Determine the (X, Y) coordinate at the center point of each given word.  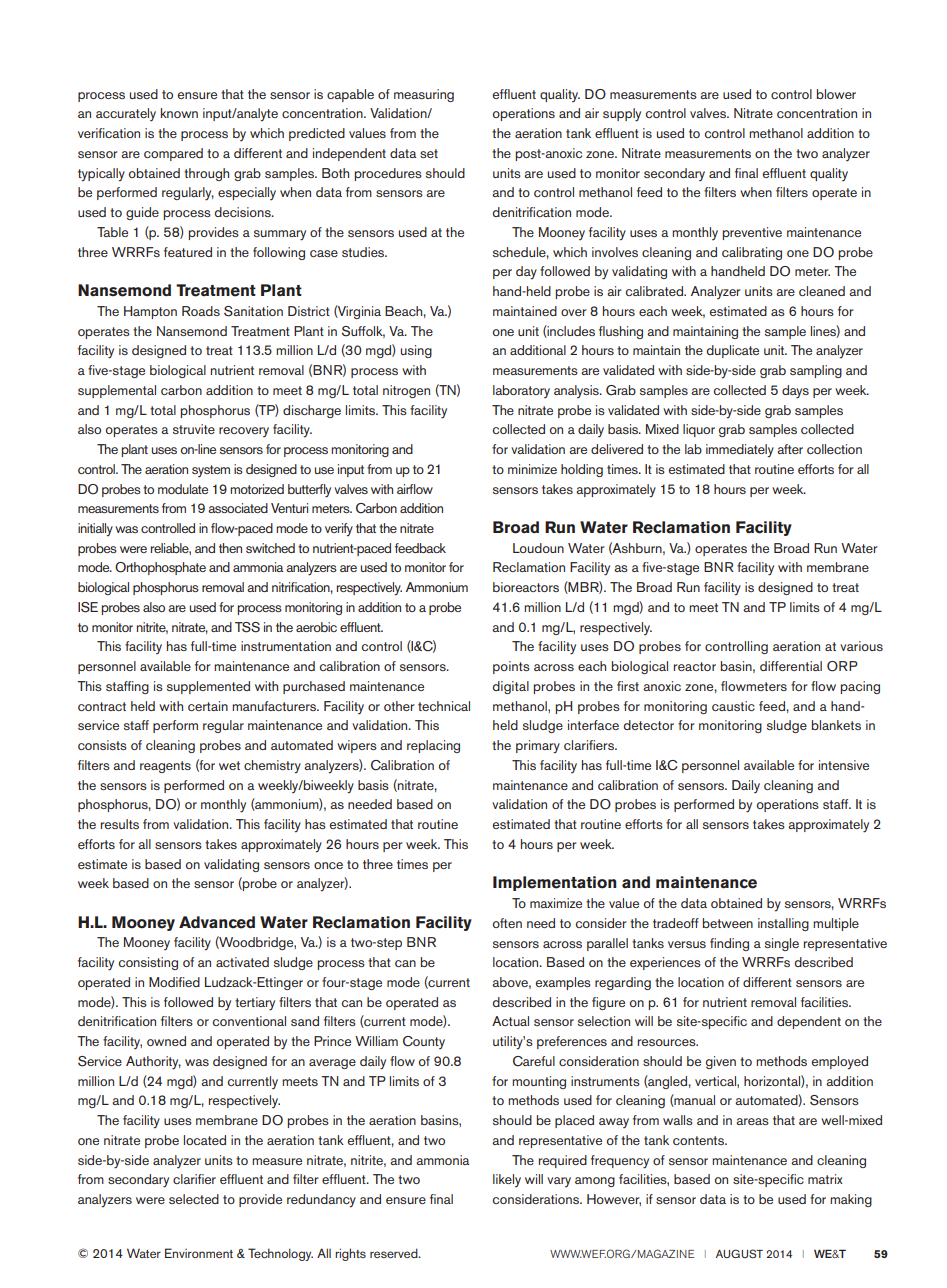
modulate (183, 489)
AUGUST (739, 1253)
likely (507, 1180)
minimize (532, 469)
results (120, 824)
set (429, 153)
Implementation (555, 883)
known (179, 113)
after (790, 449)
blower (836, 94)
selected (194, 1199)
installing (783, 924)
